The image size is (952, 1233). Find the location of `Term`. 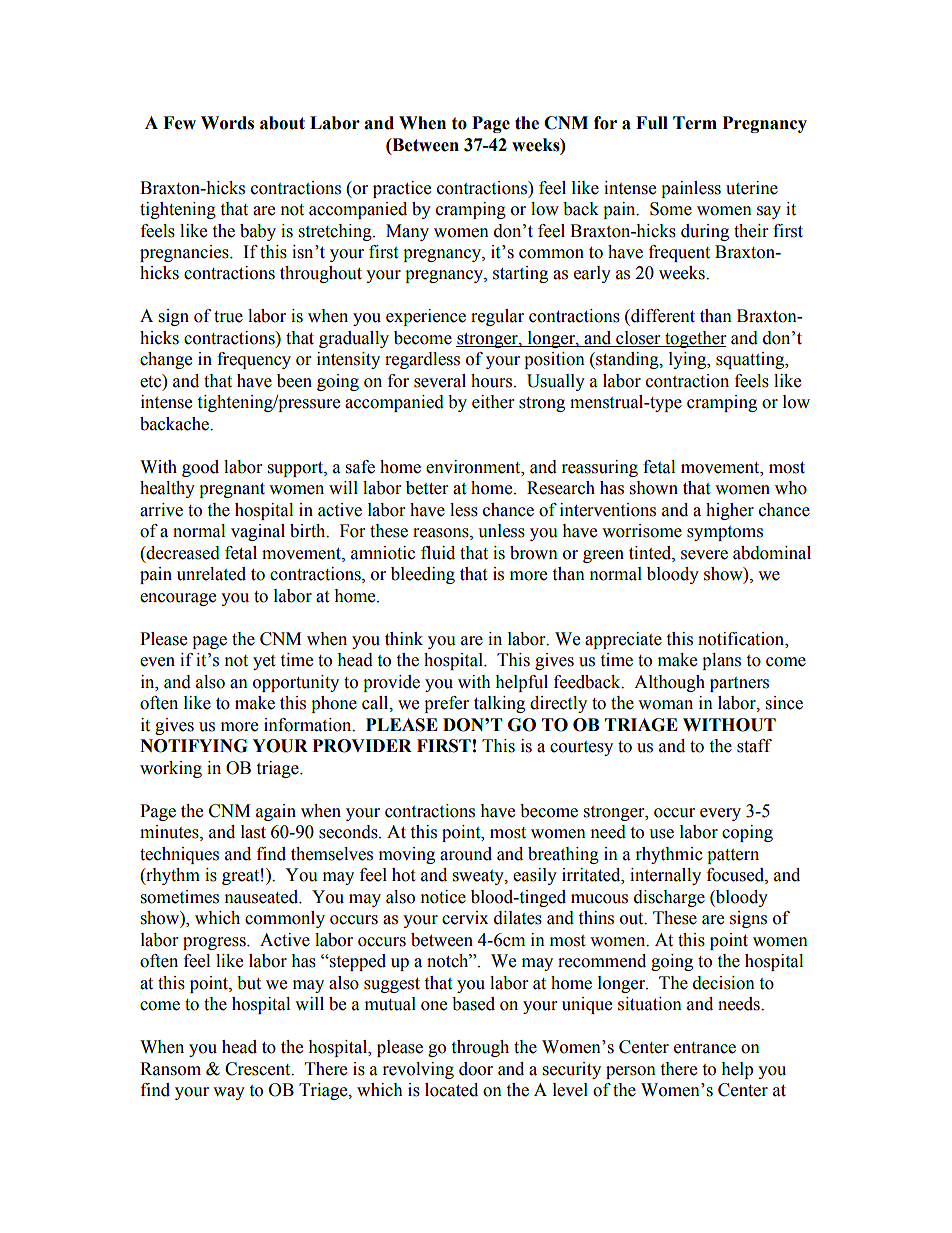

Term is located at coordinates (695, 123).
